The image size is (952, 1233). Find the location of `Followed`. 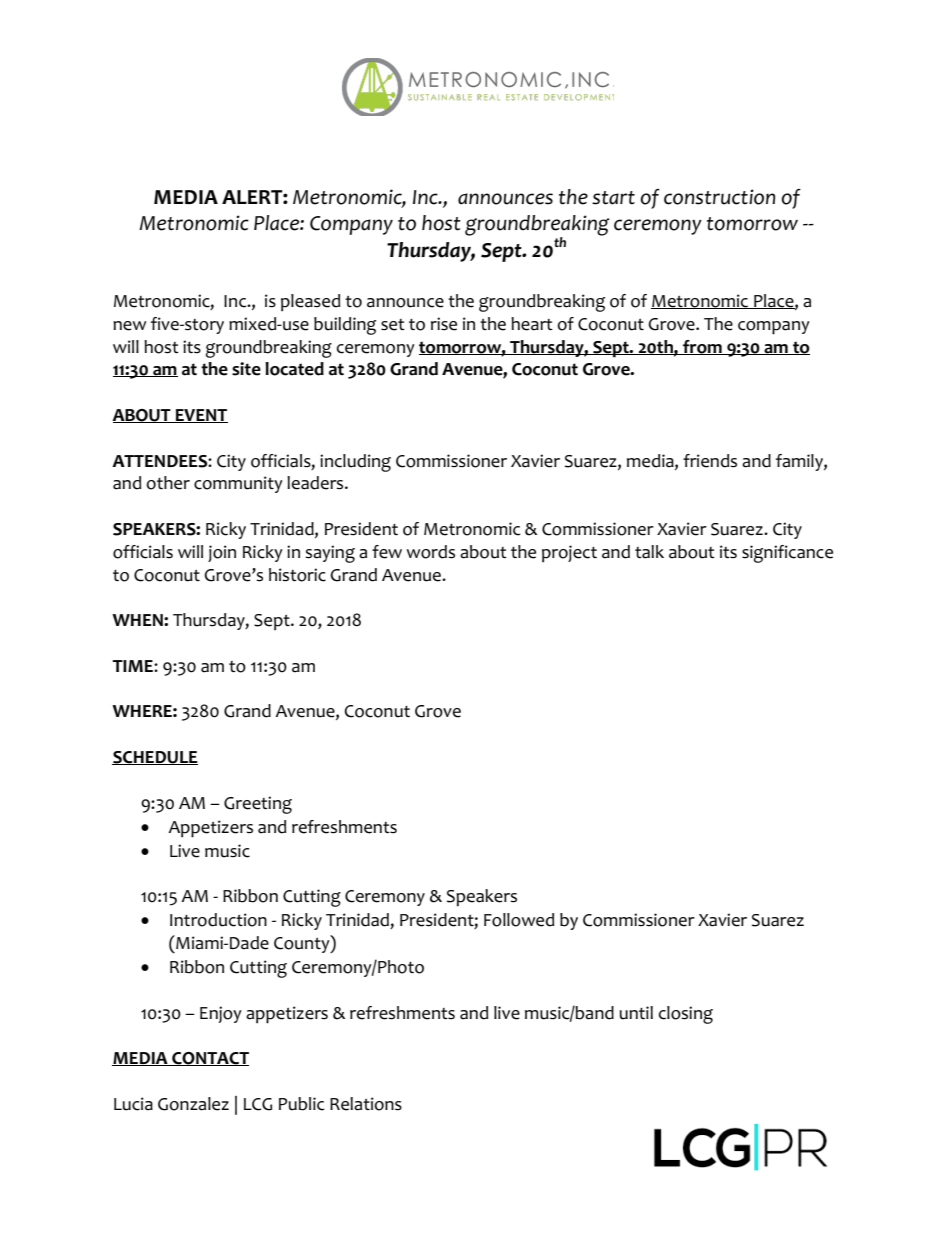

Followed is located at coordinates (519, 920).
